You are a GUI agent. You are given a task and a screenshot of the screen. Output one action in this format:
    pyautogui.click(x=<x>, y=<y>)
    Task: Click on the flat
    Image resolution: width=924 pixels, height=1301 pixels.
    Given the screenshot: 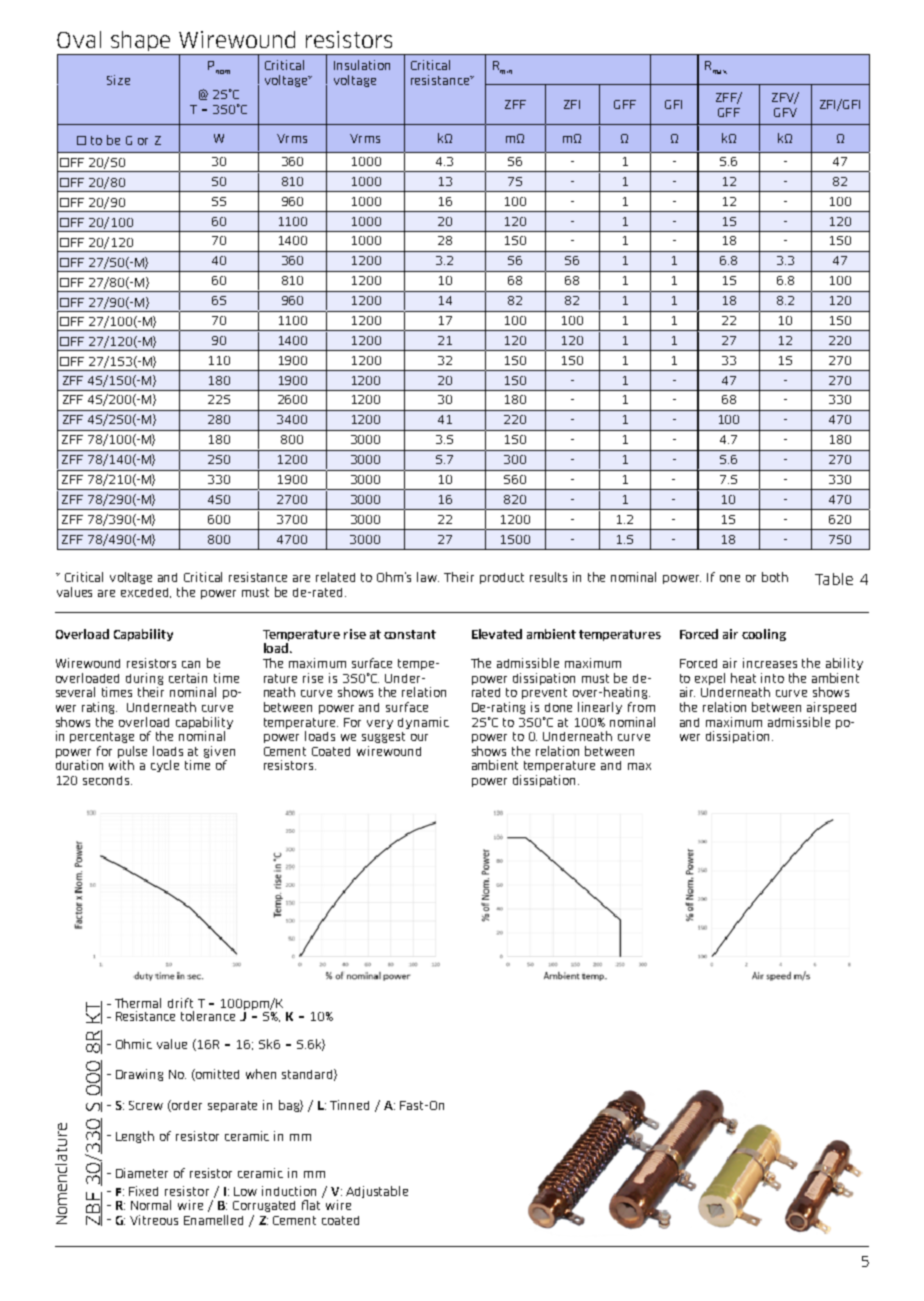 What is the action you would take?
    pyautogui.click(x=311, y=1205)
